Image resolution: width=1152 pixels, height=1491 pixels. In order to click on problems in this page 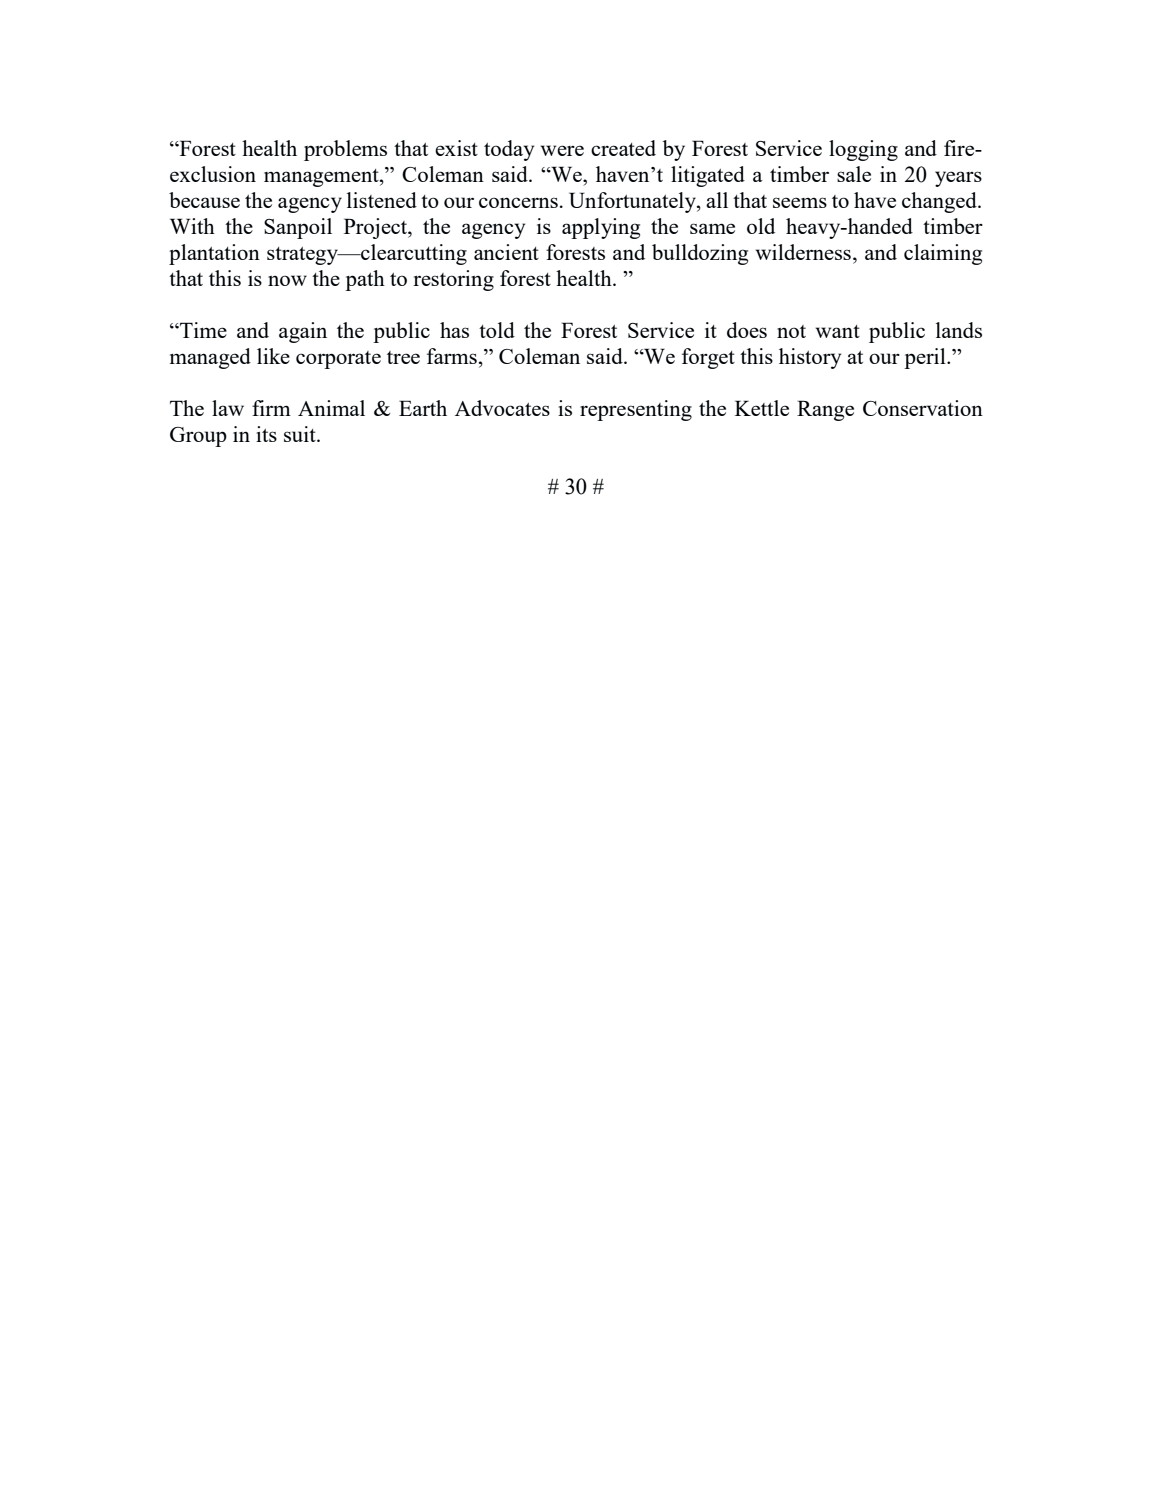, I will do `click(345, 150)`.
